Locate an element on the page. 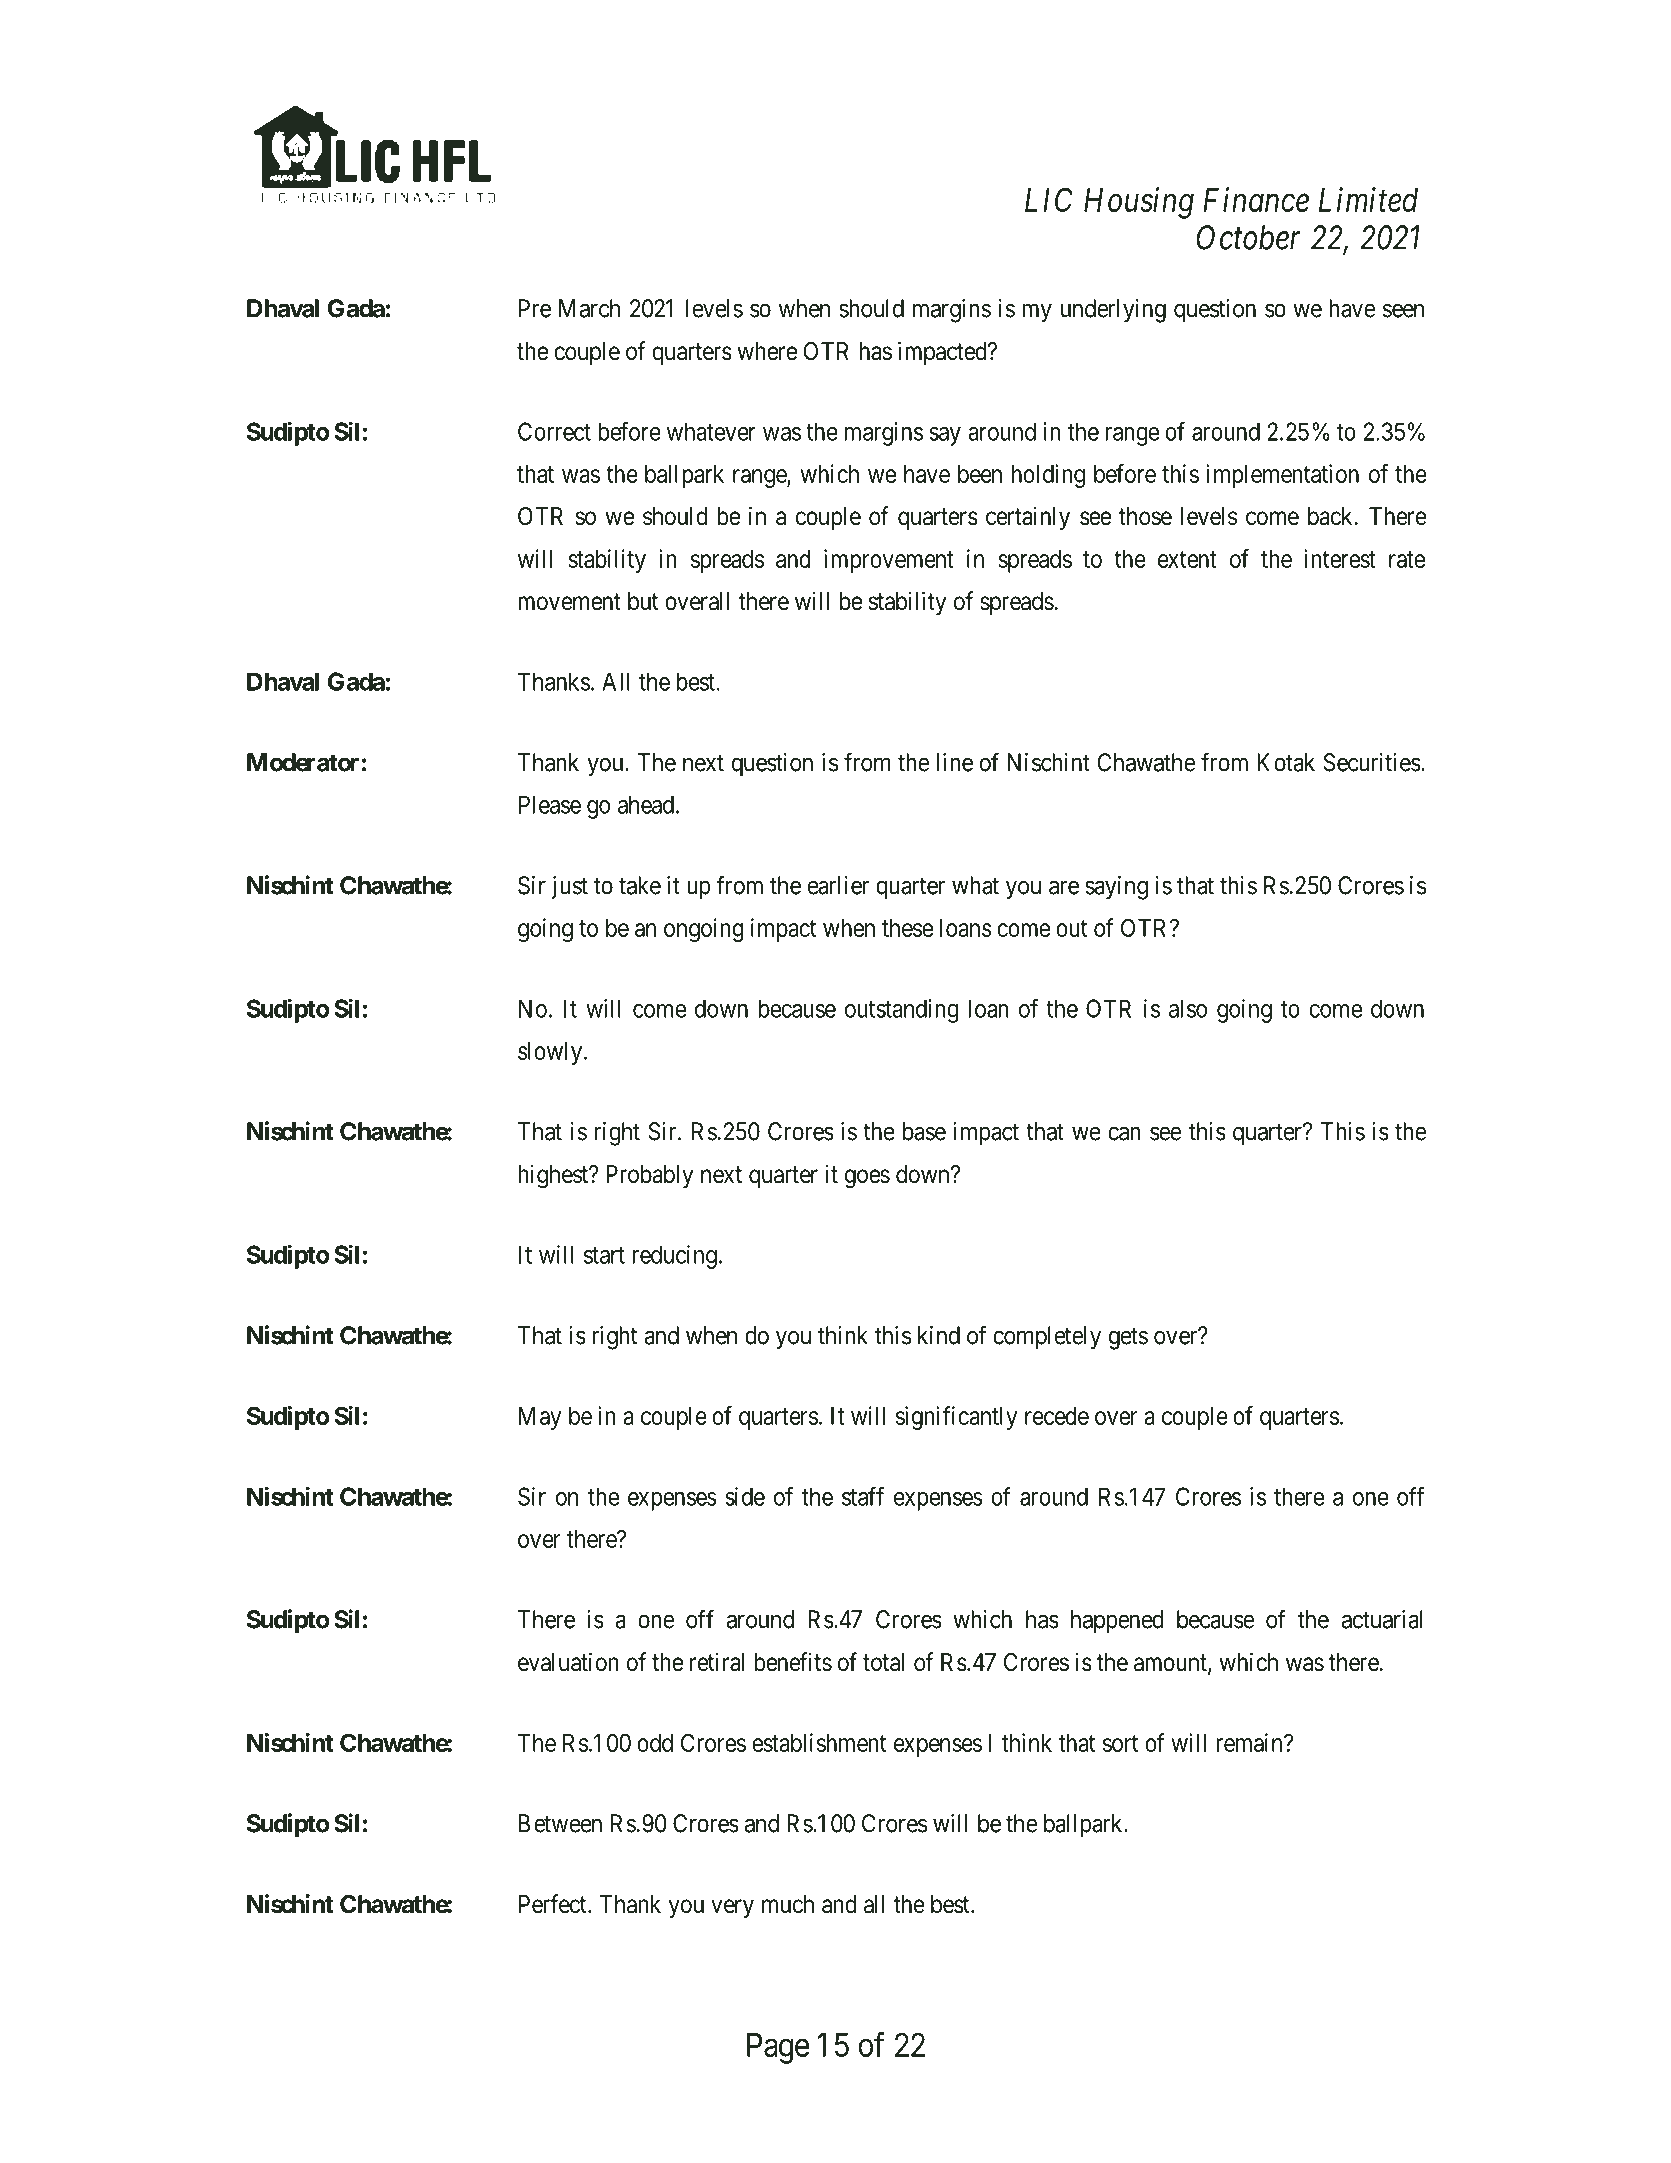 This image has height=2163, width=1671. start is located at coordinates (604, 1255).
